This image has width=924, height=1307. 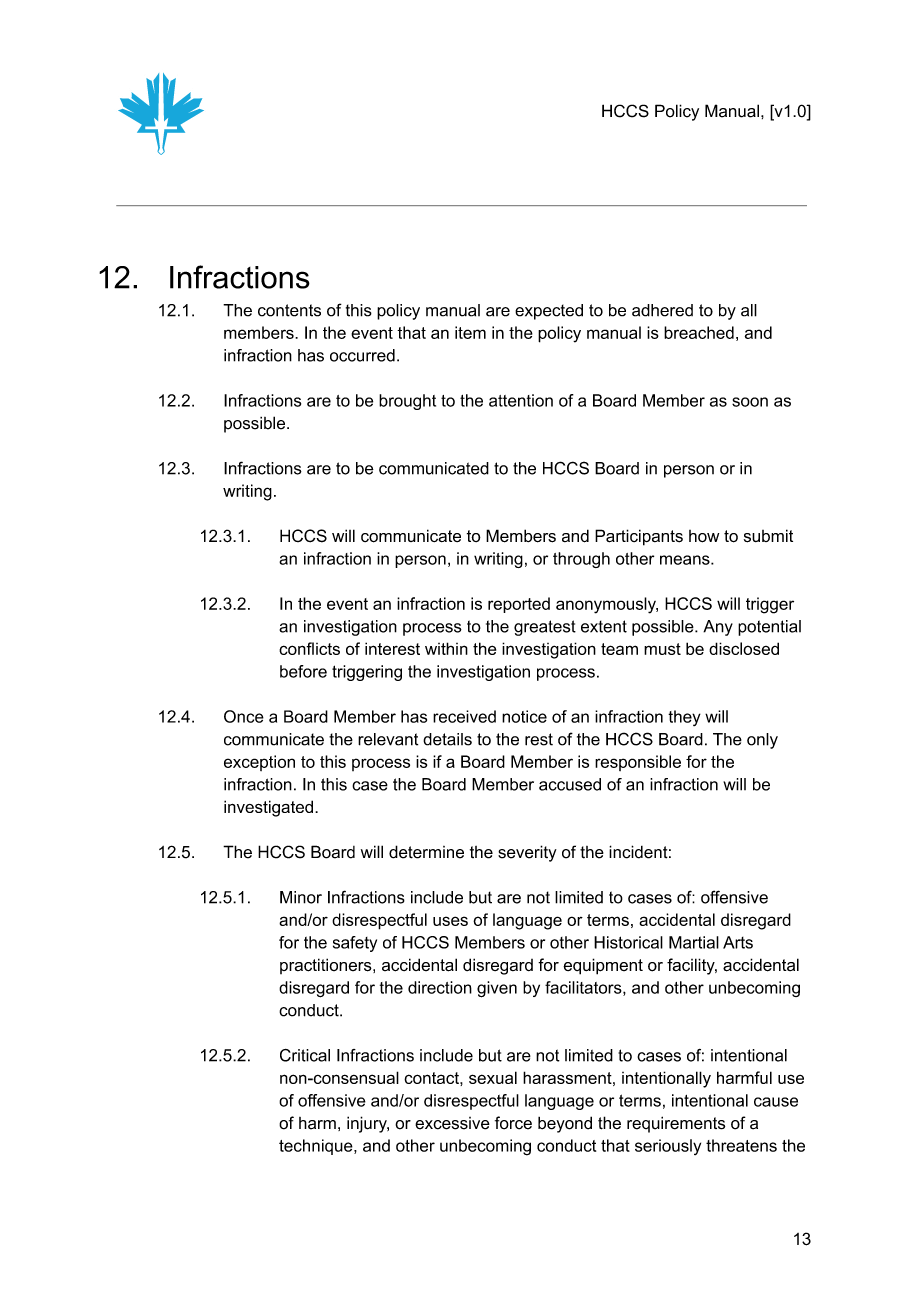 I want to click on notice, so click(x=524, y=716).
